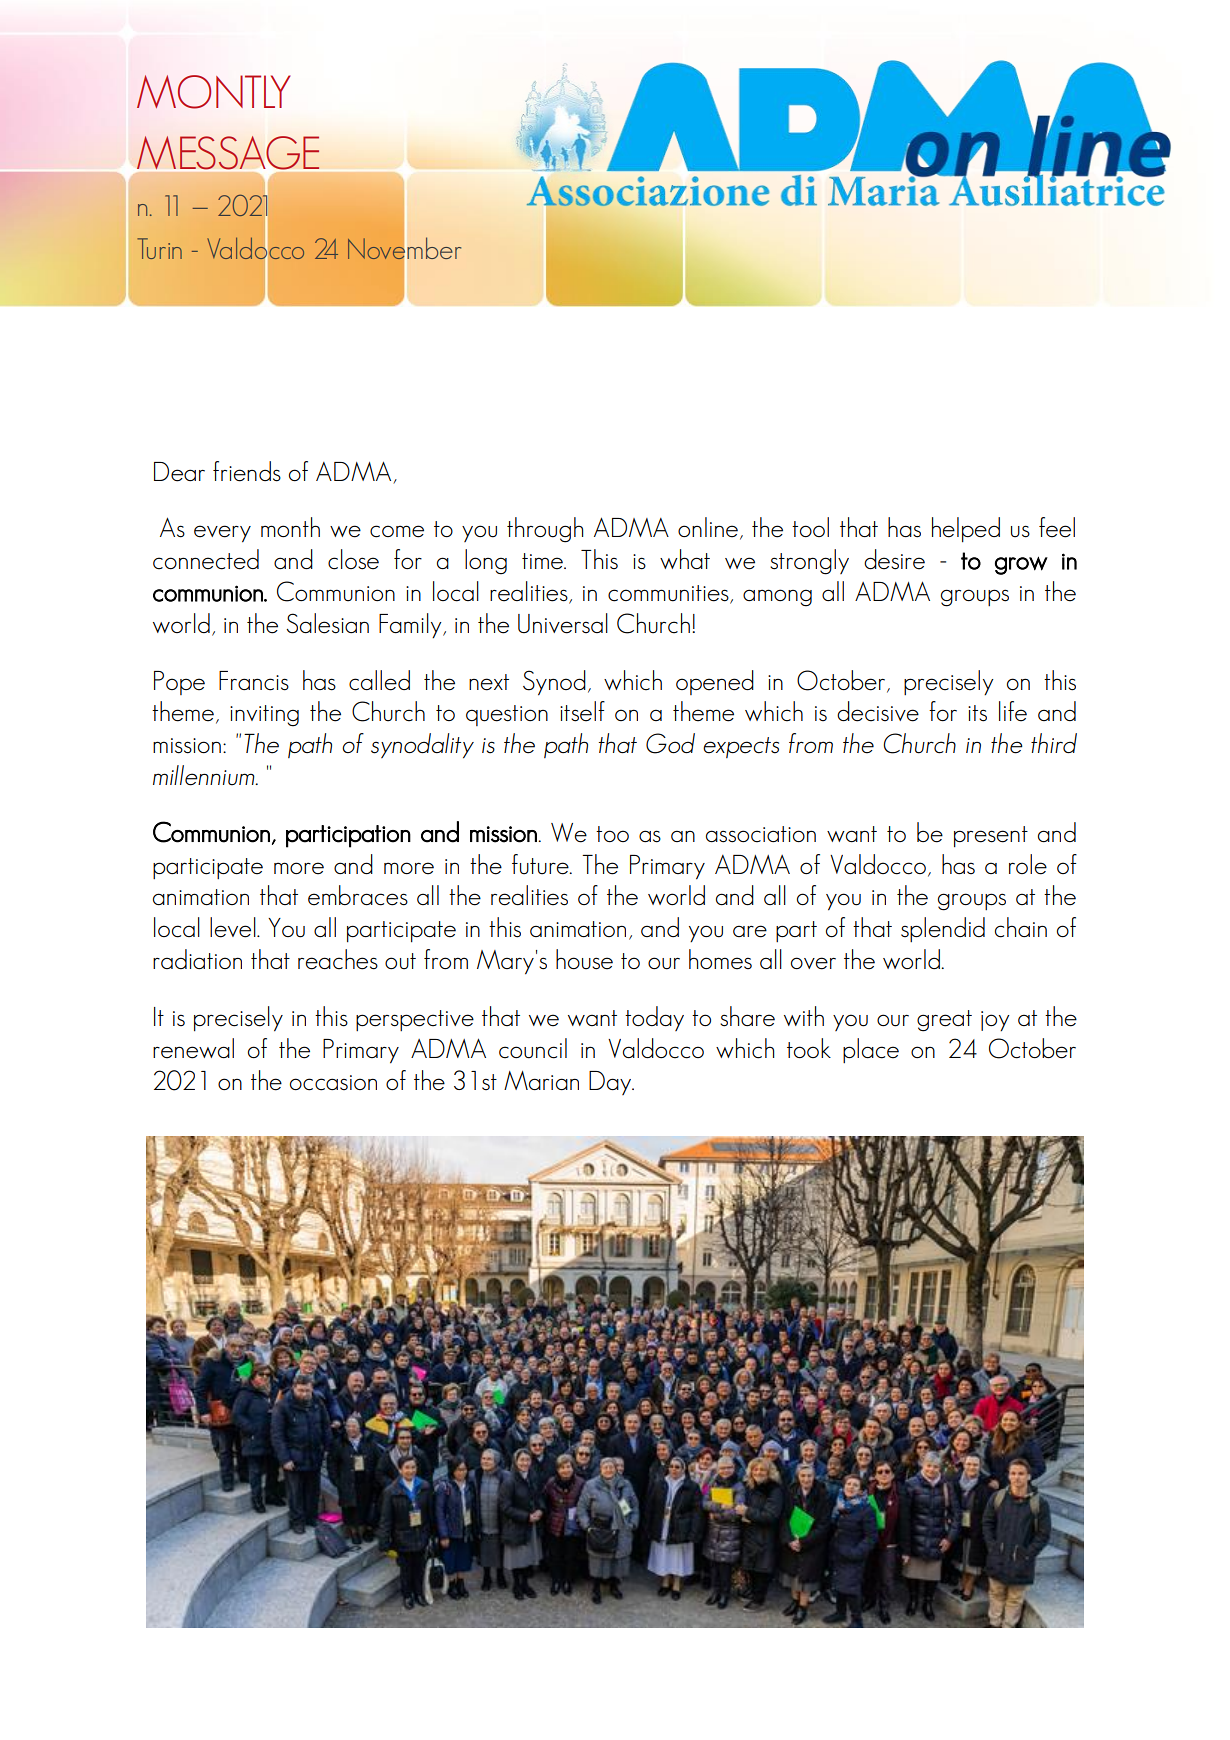 This document has height=1740, width=1230. What do you see at coordinates (228, 153) in the document?
I see `MESSAGE` at bounding box center [228, 153].
